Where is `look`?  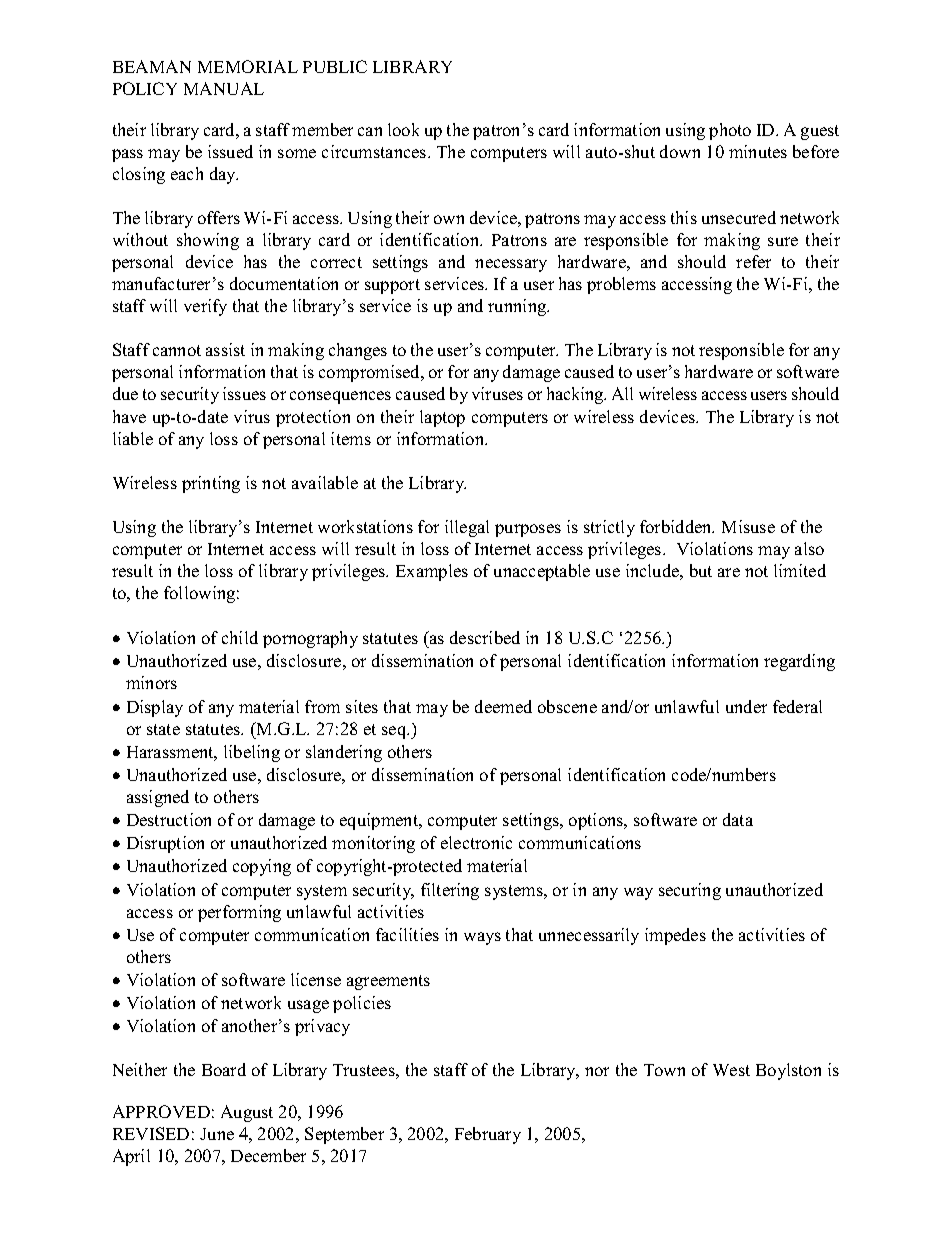 look is located at coordinates (403, 129).
